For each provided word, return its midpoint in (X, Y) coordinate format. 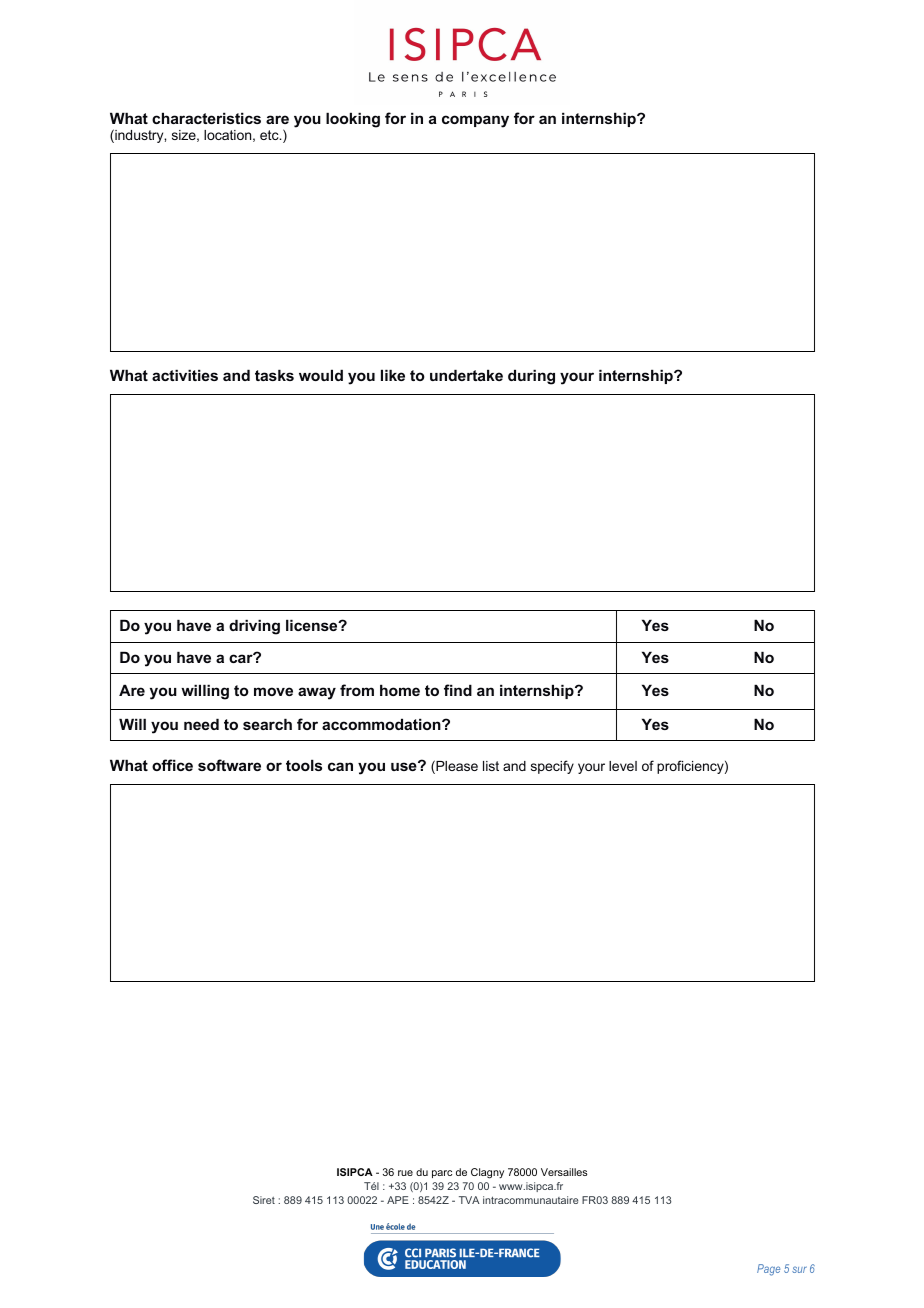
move (273, 691)
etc (270, 135)
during (531, 377)
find (458, 690)
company (475, 121)
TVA (469, 1200)
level (623, 766)
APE (398, 1200)
